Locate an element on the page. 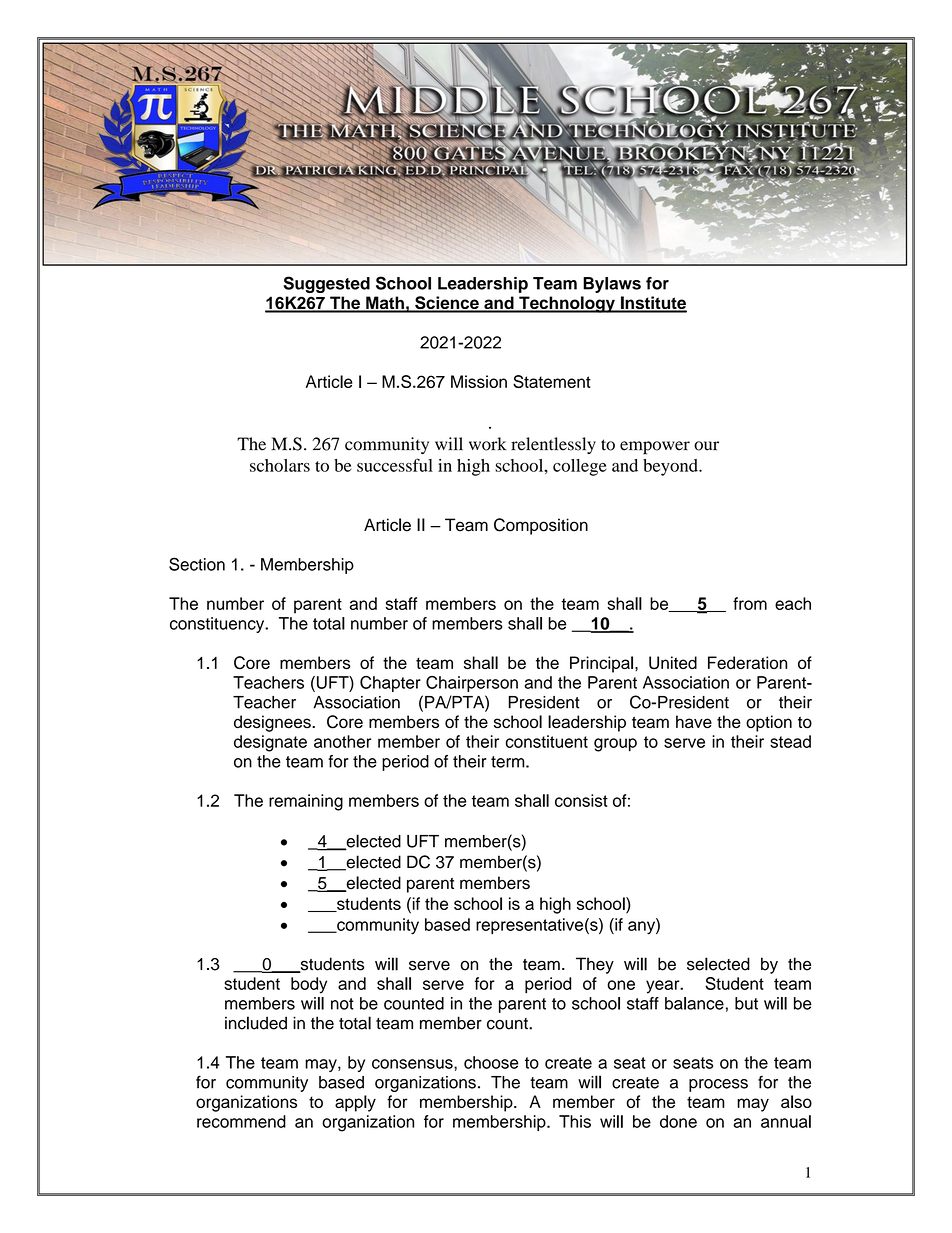  Institute is located at coordinates (653, 304).
